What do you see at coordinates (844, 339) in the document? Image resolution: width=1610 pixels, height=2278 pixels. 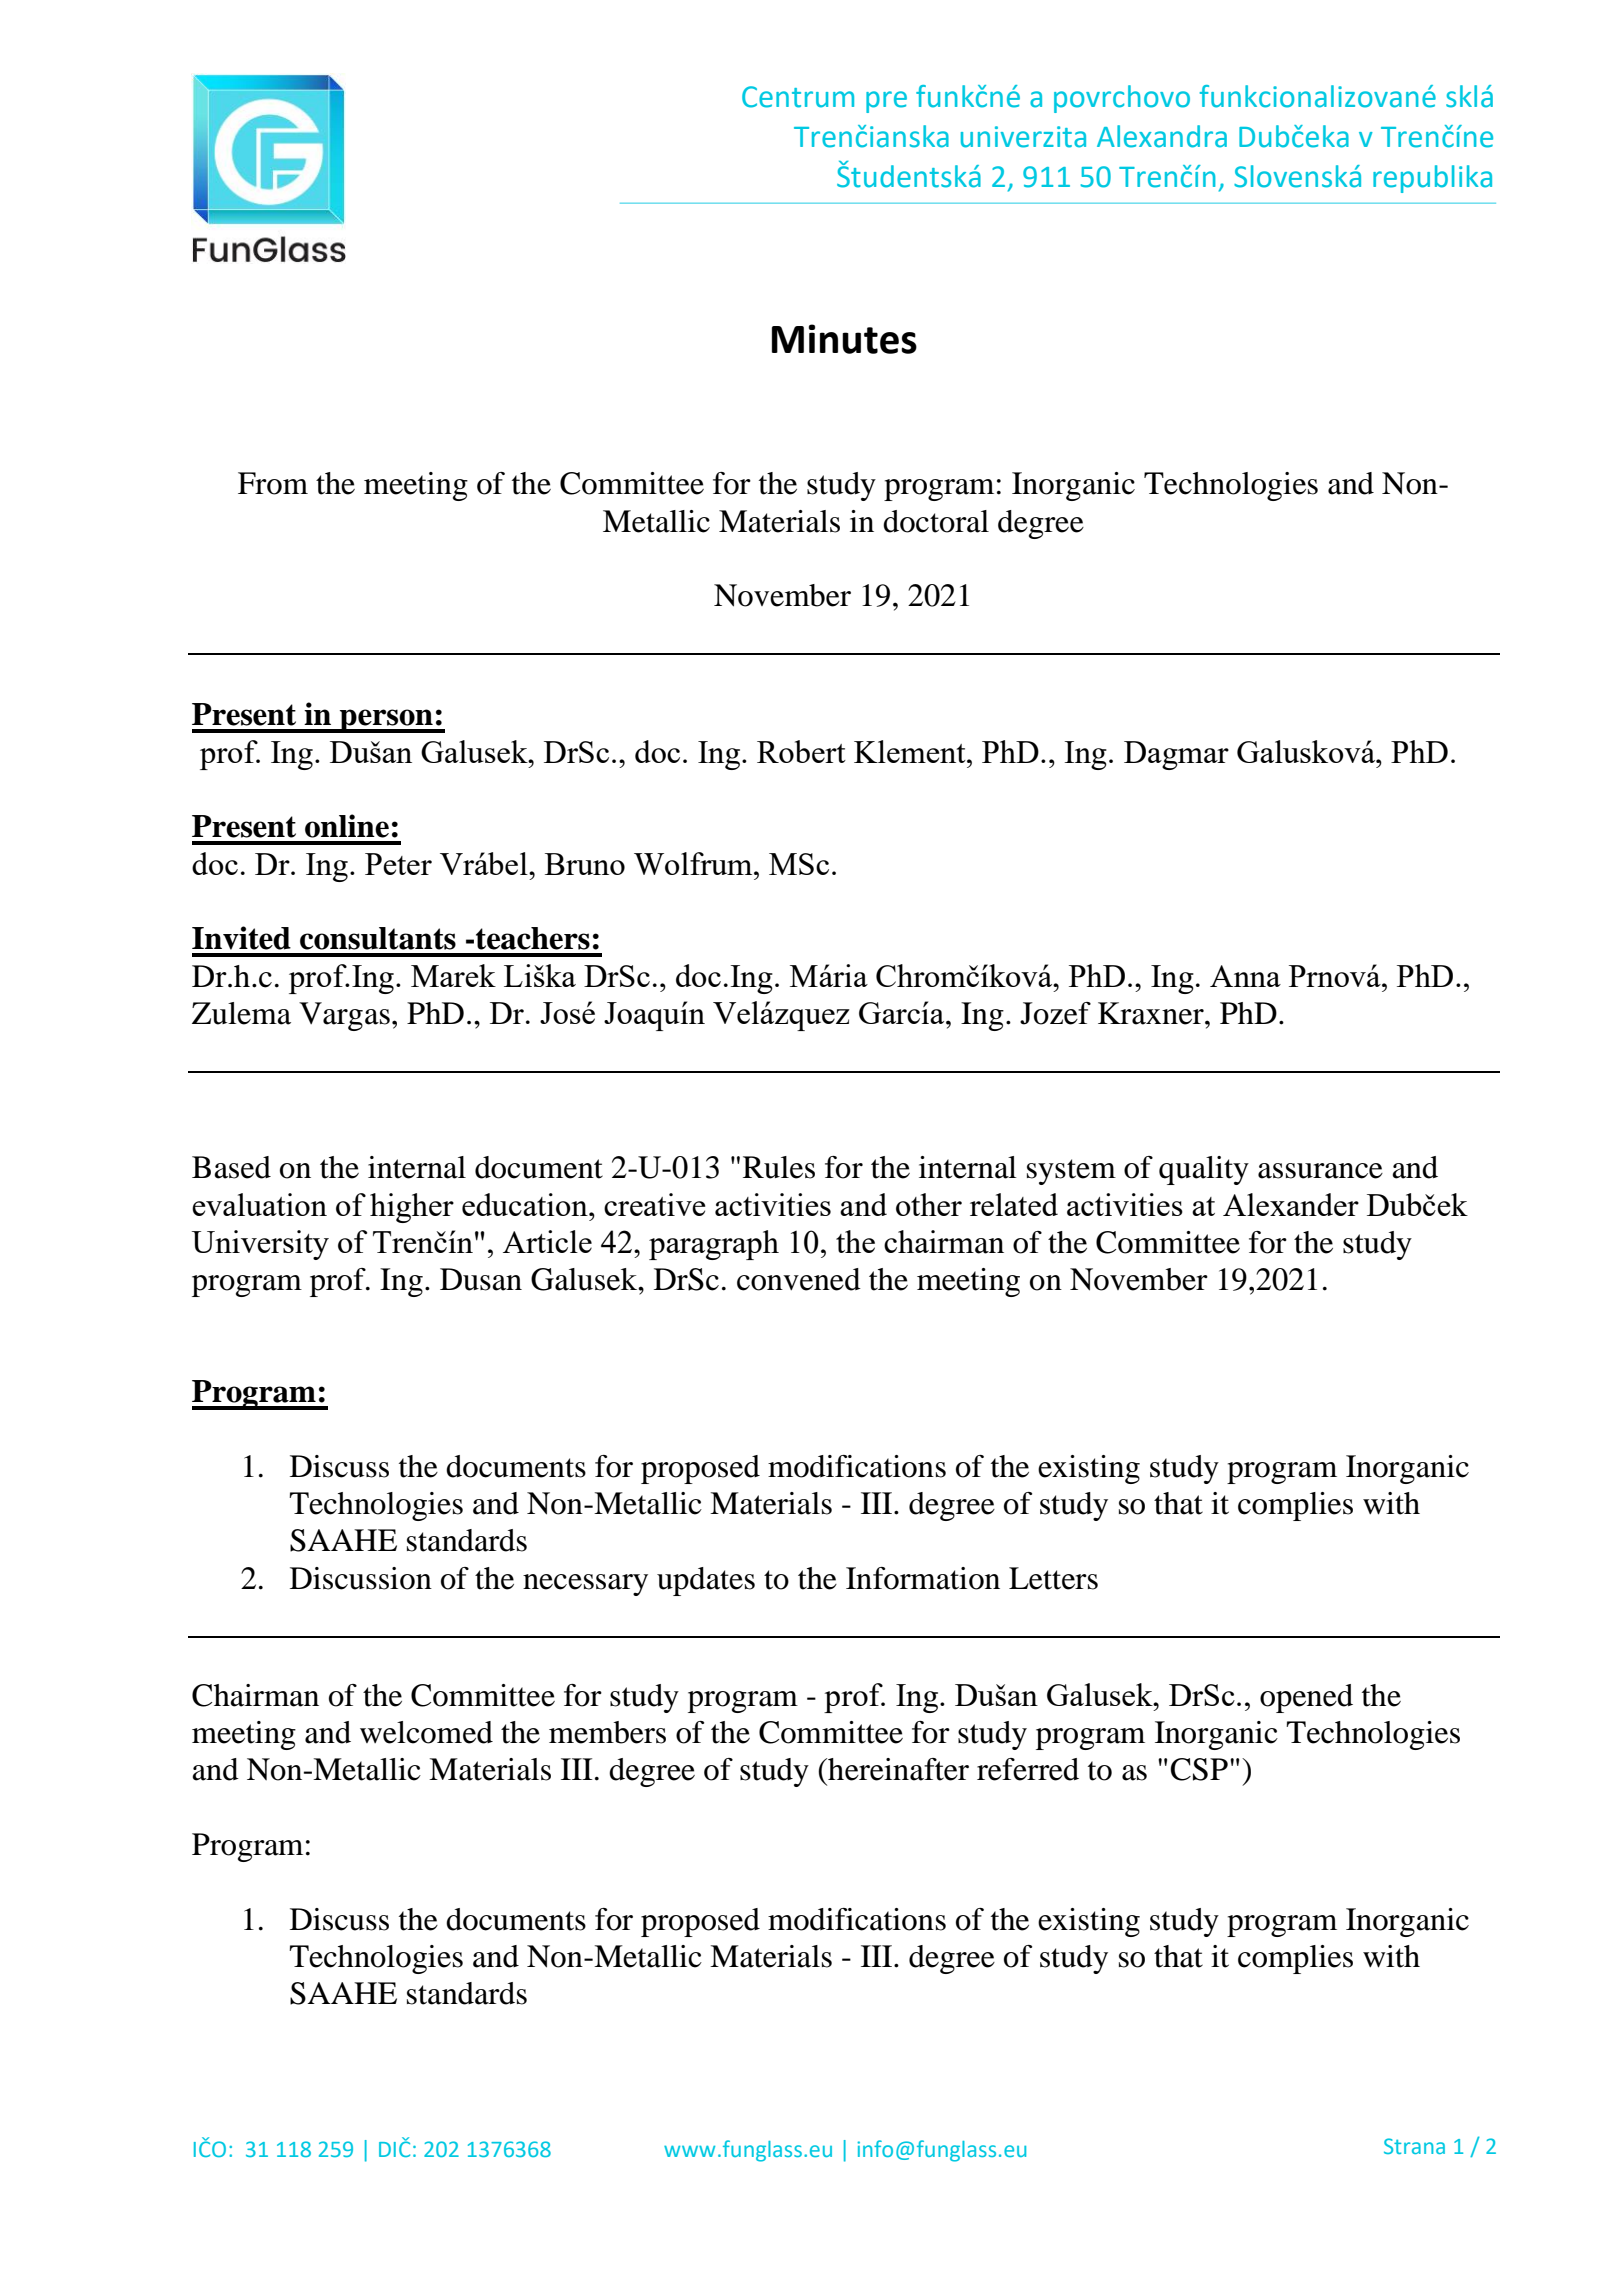 I see `Minutes` at bounding box center [844, 339].
